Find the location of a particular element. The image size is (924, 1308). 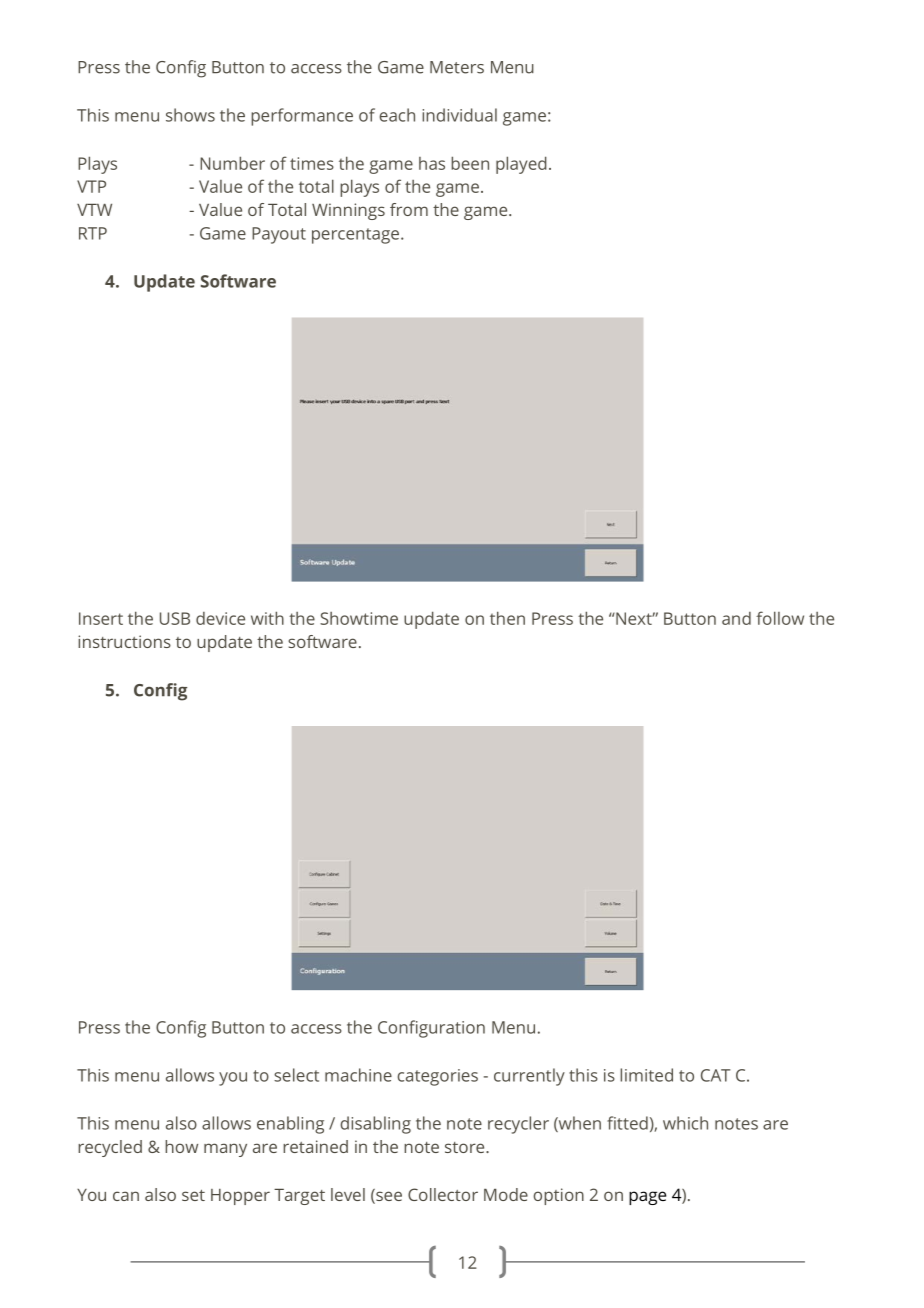

individual is located at coordinates (459, 115).
